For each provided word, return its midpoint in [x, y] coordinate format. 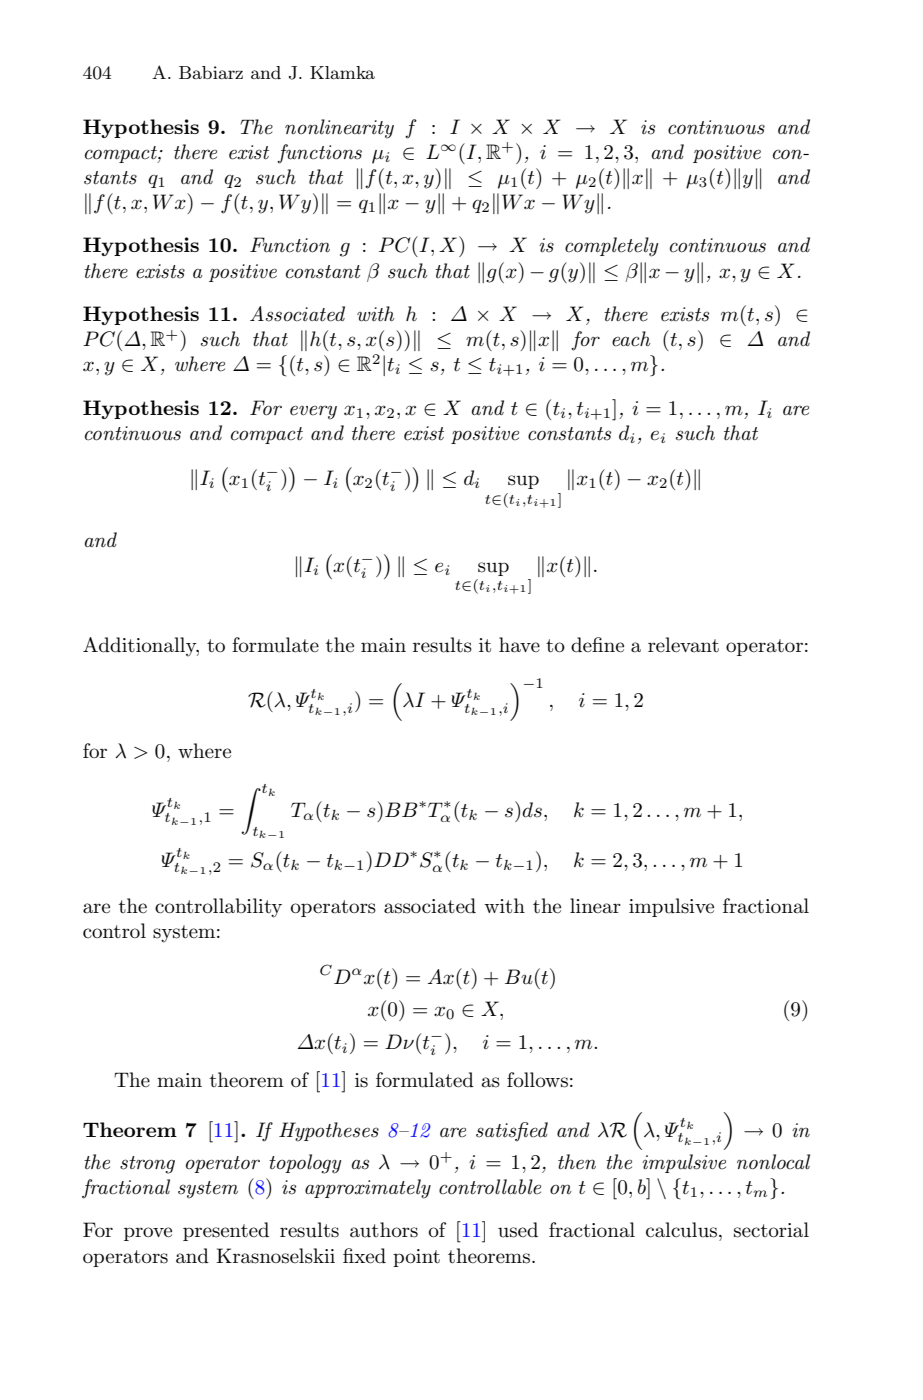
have [519, 645]
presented [226, 1231]
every [313, 412]
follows [537, 1080]
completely [611, 247]
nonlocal [773, 1162]
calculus [681, 1230]
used [518, 1230]
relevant [683, 645]
